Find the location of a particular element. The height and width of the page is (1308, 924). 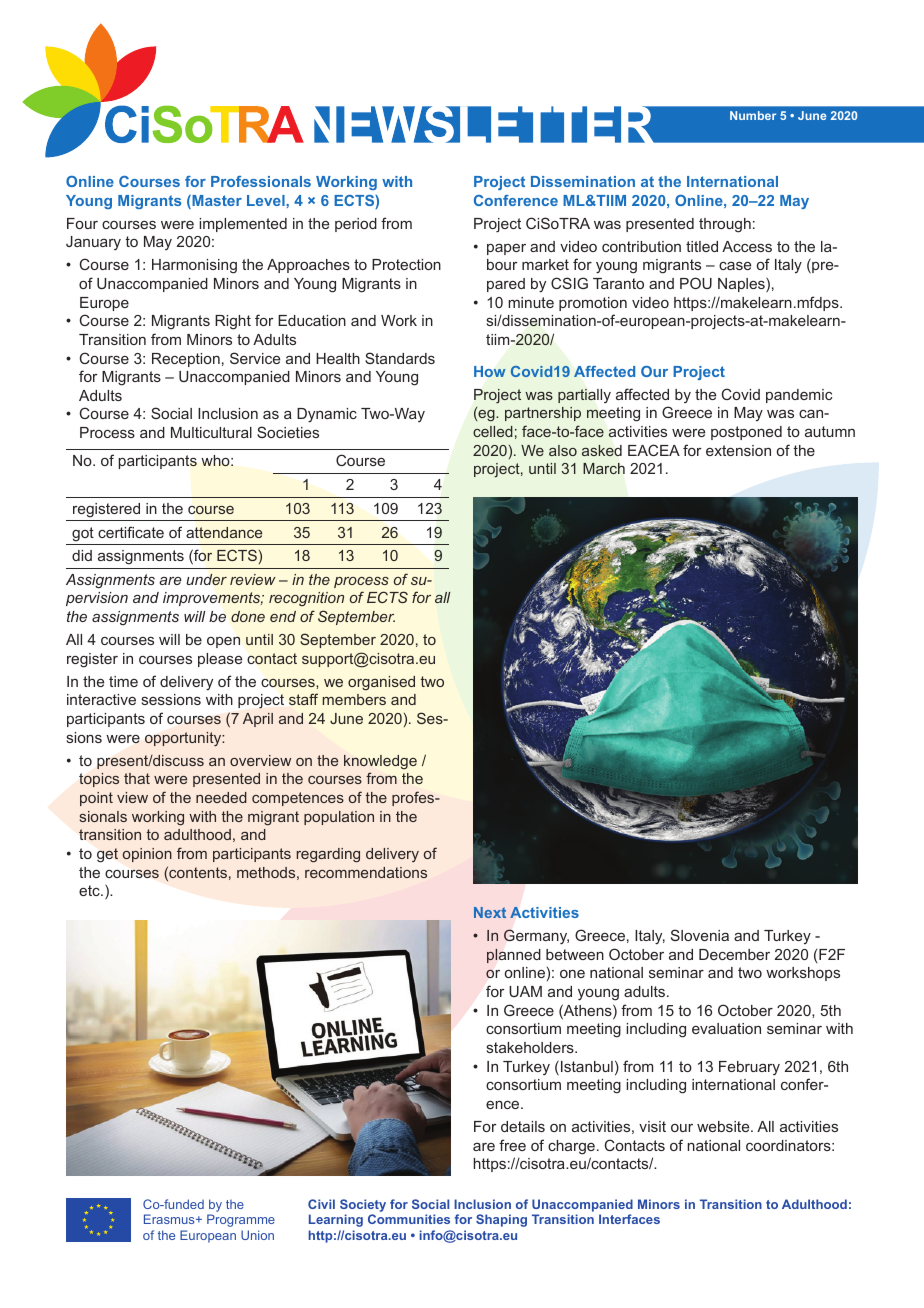

Slovenia is located at coordinates (700, 935).
